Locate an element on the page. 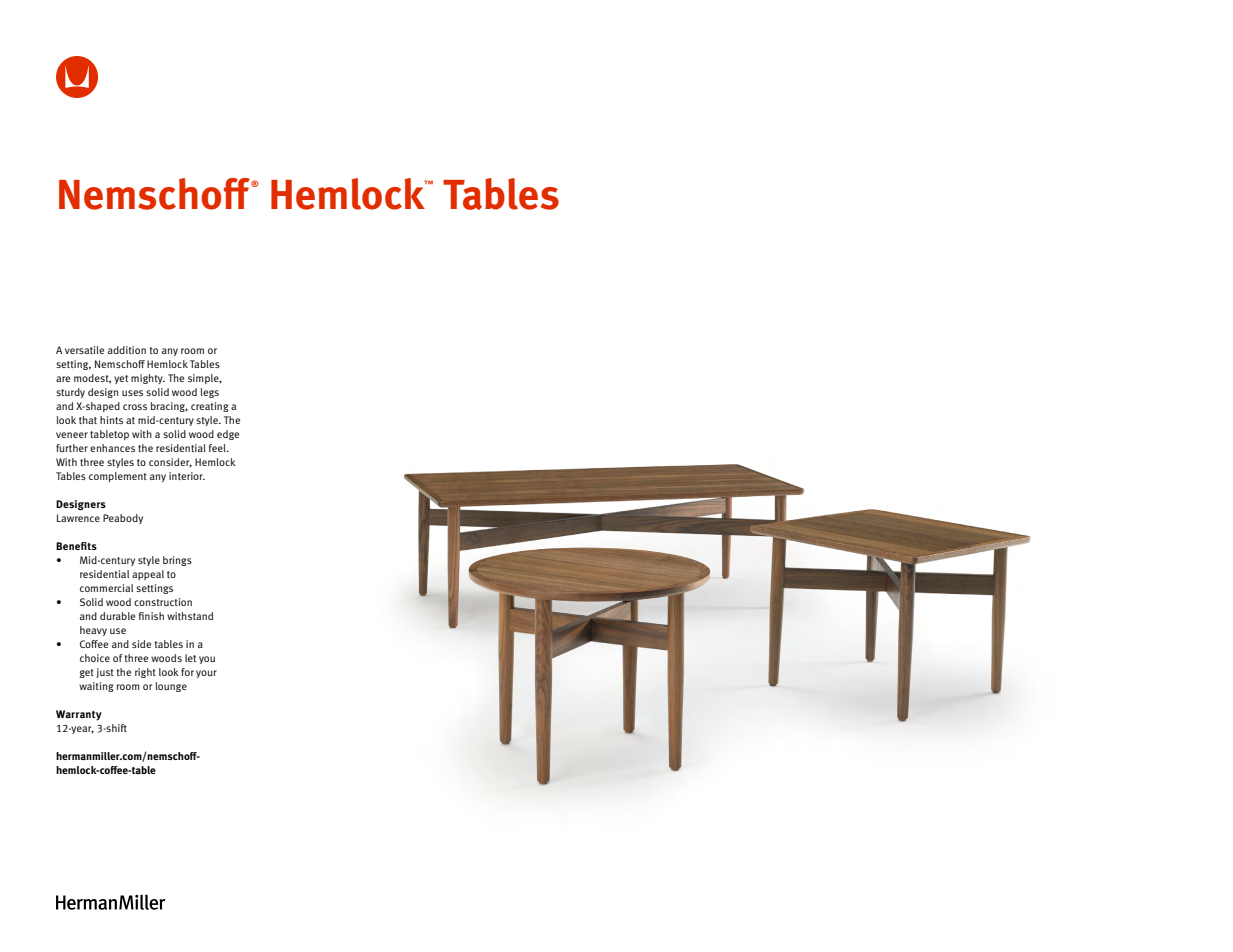 Image resolution: width=1233 pixels, height=952 pixels. enhances is located at coordinates (112, 448).
